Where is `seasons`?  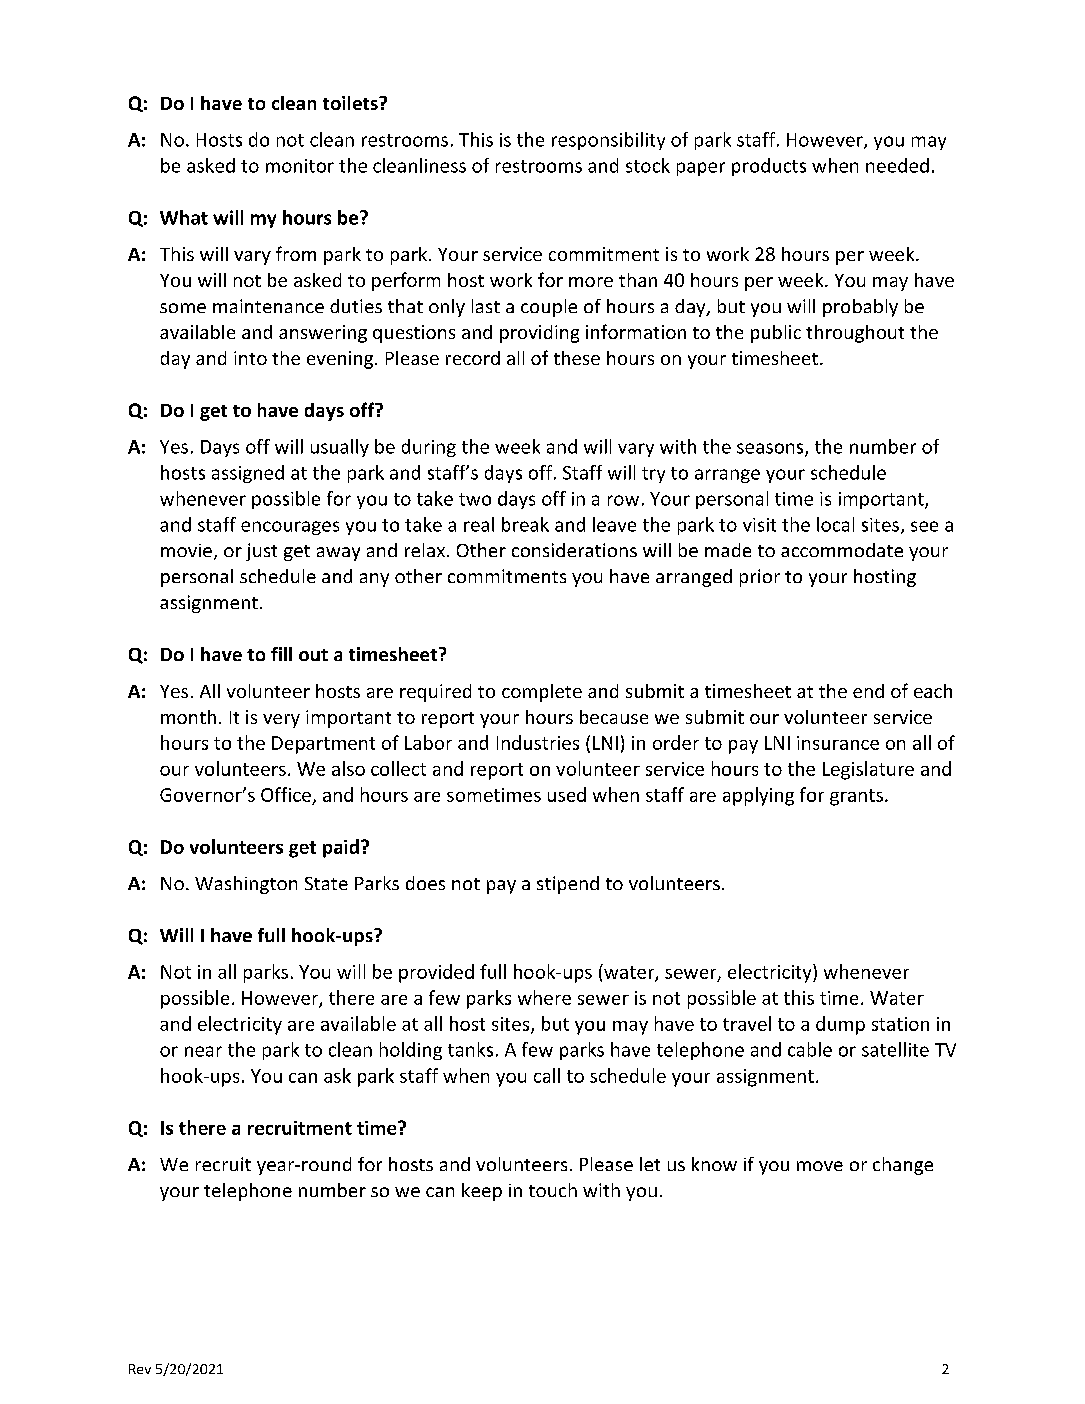 seasons is located at coordinates (771, 449).
